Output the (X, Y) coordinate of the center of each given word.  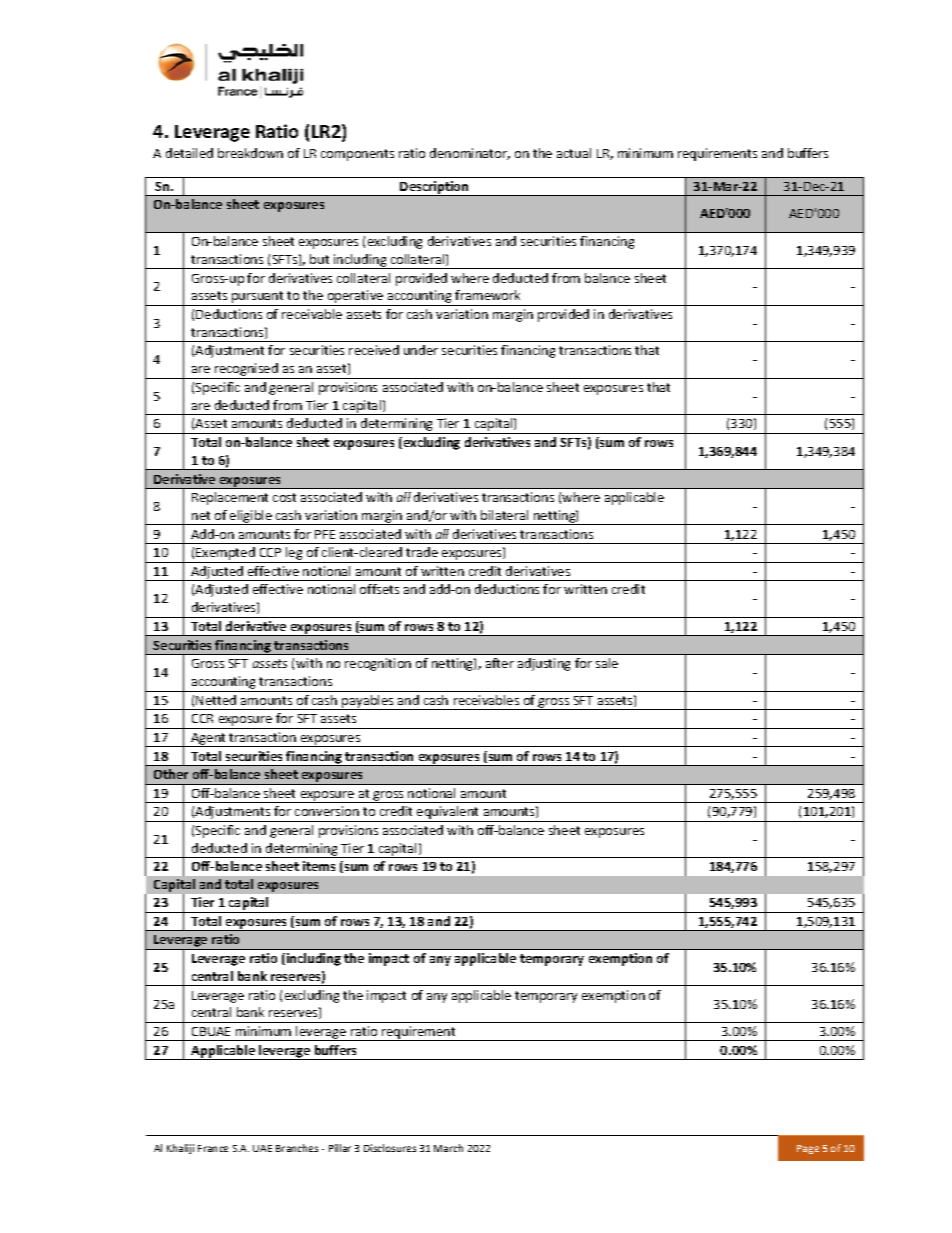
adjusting (544, 664)
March (448, 1148)
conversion (327, 811)
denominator (470, 154)
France (213, 1148)
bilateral (504, 515)
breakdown (250, 153)
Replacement (230, 498)
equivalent (448, 814)
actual (574, 153)
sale (607, 663)
